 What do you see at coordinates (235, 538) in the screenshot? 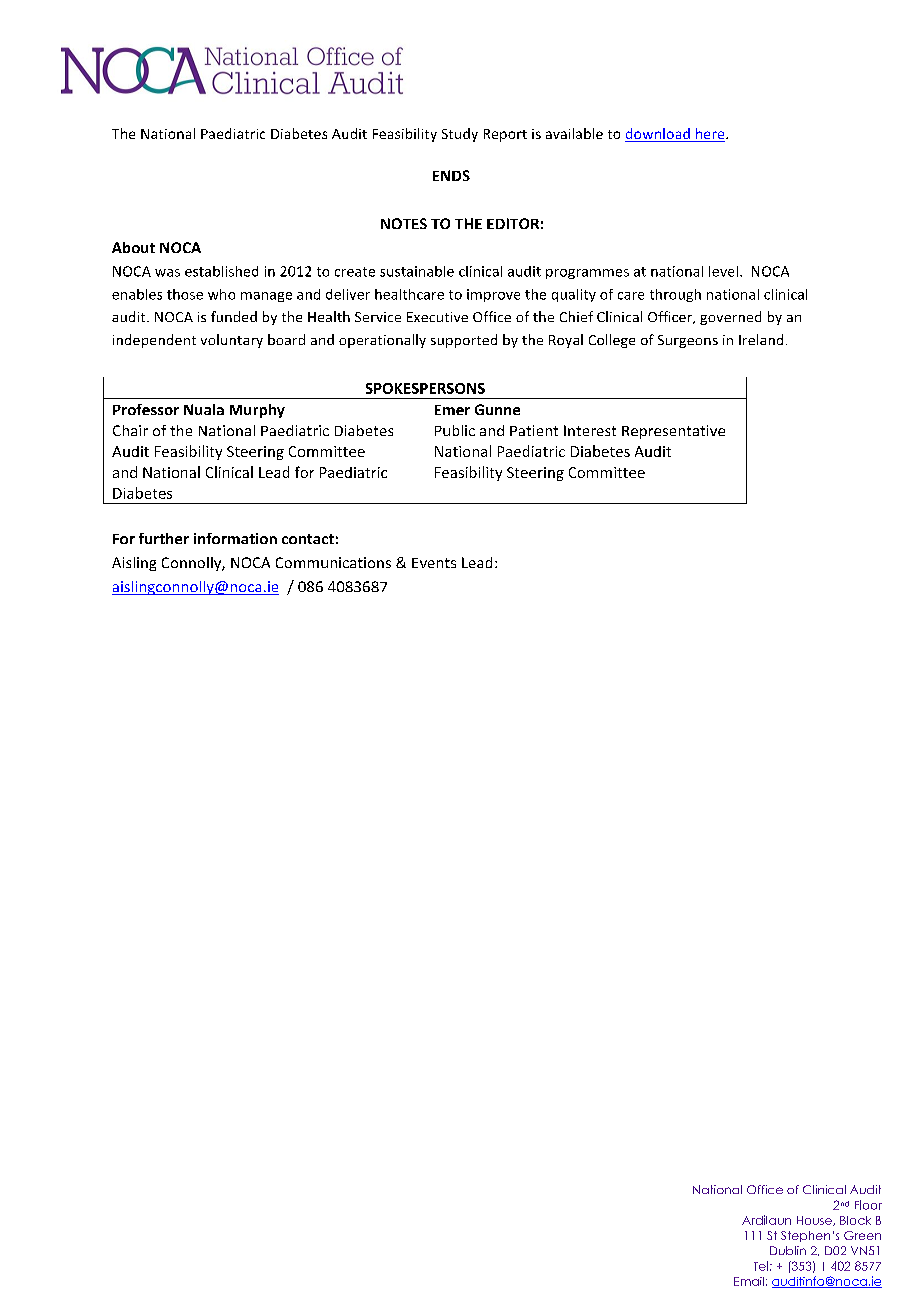
I see `information` at bounding box center [235, 538].
